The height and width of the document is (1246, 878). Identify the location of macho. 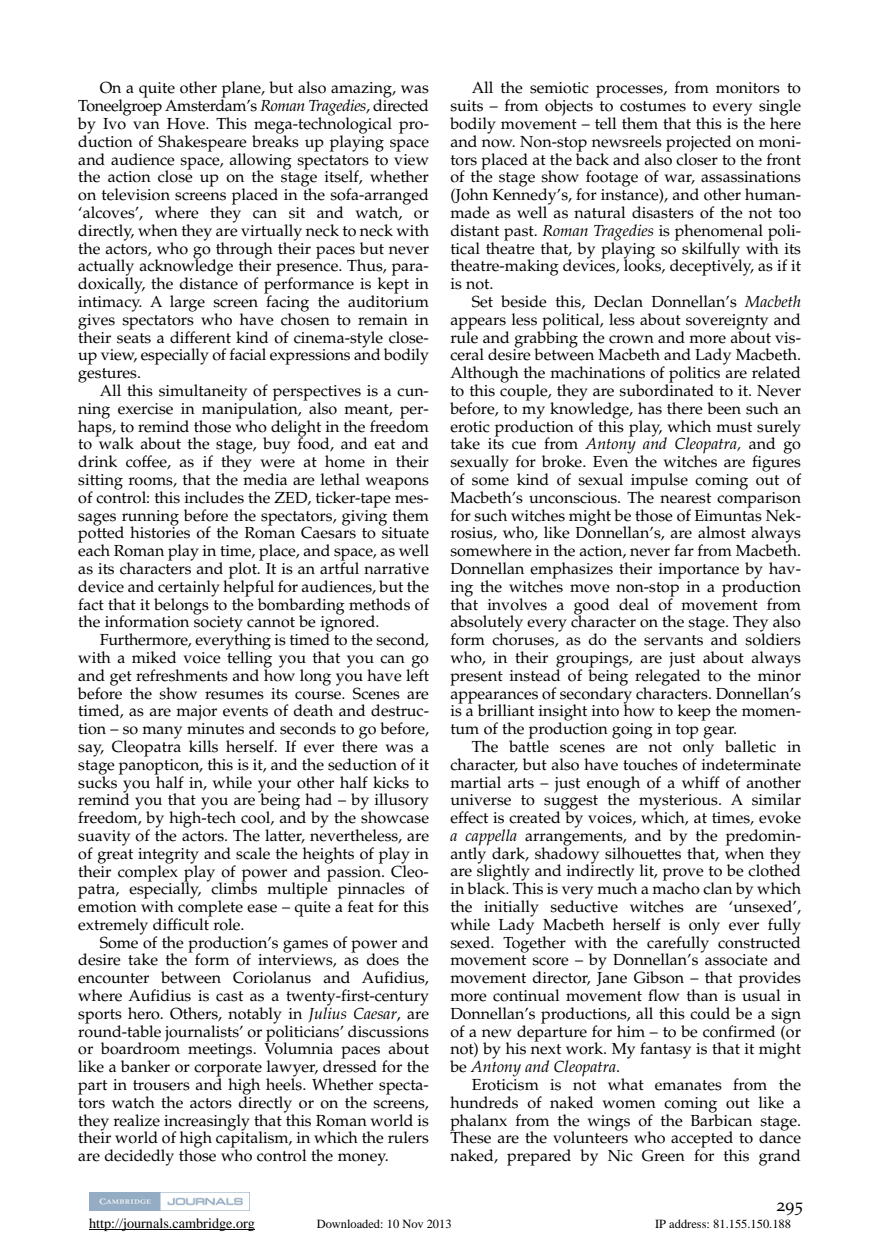
(676, 887).
